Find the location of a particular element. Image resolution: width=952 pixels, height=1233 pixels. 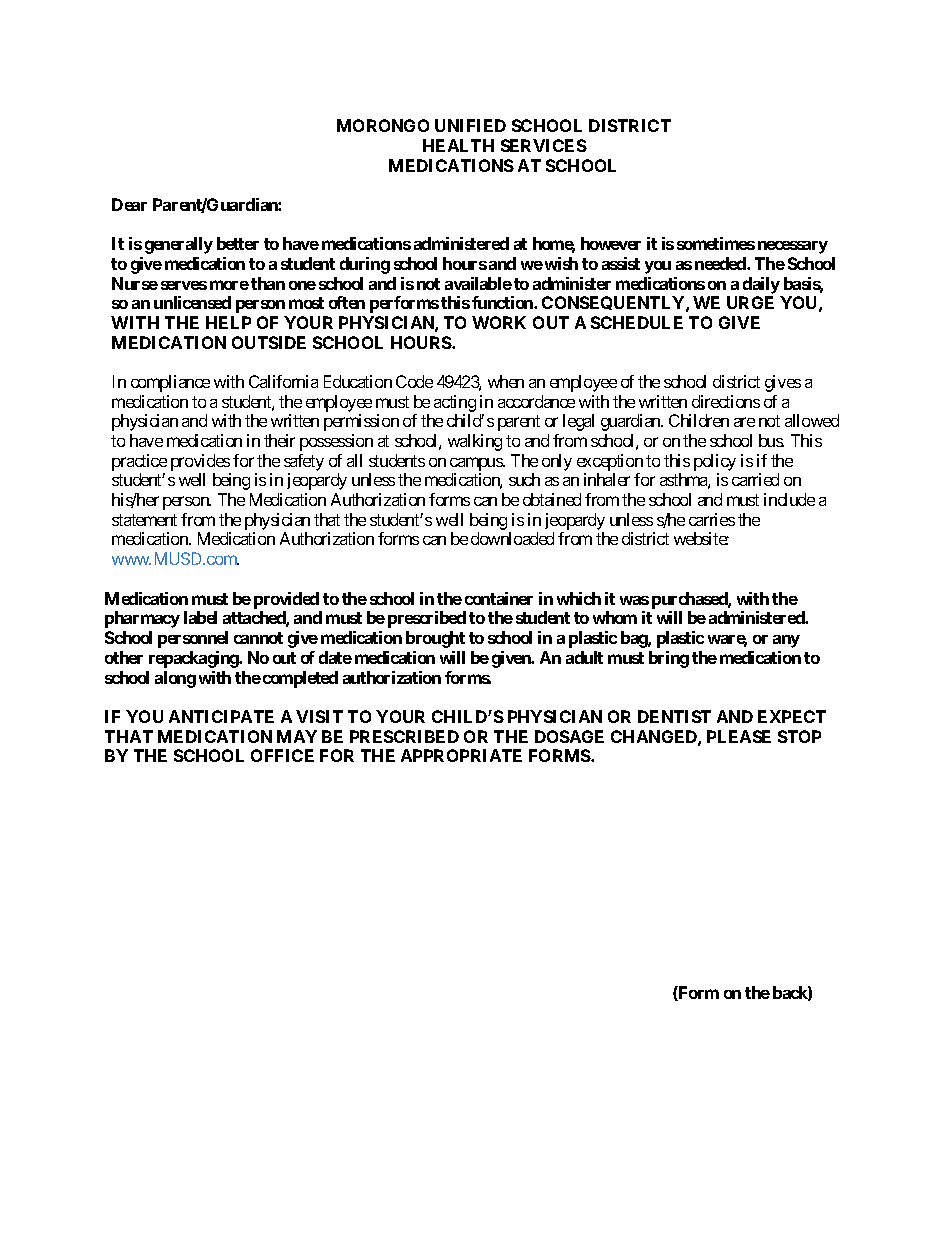

provides is located at coordinates (200, 462).
